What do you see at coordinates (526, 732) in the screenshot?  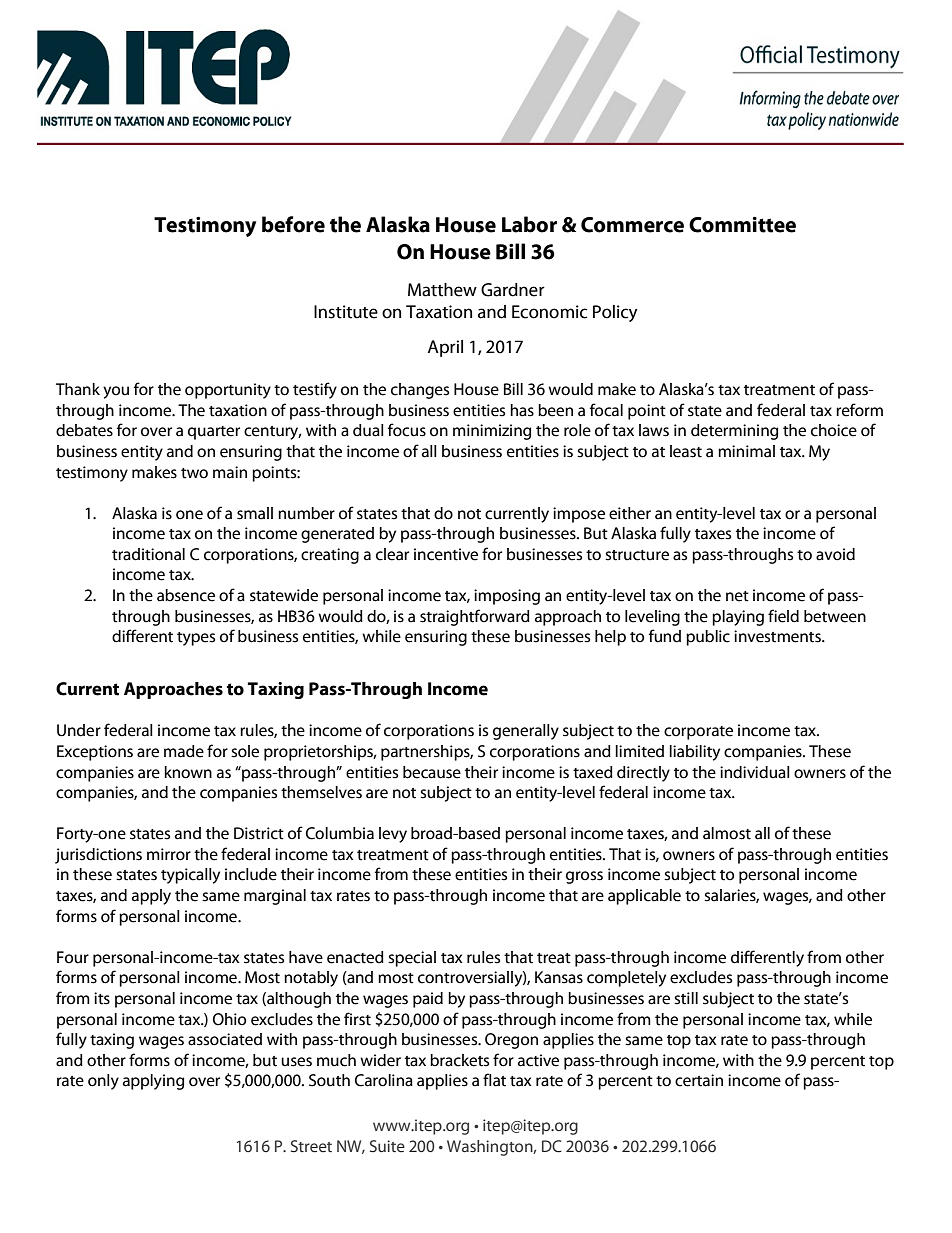 I see `generally` at bounding box center [526, 732].
